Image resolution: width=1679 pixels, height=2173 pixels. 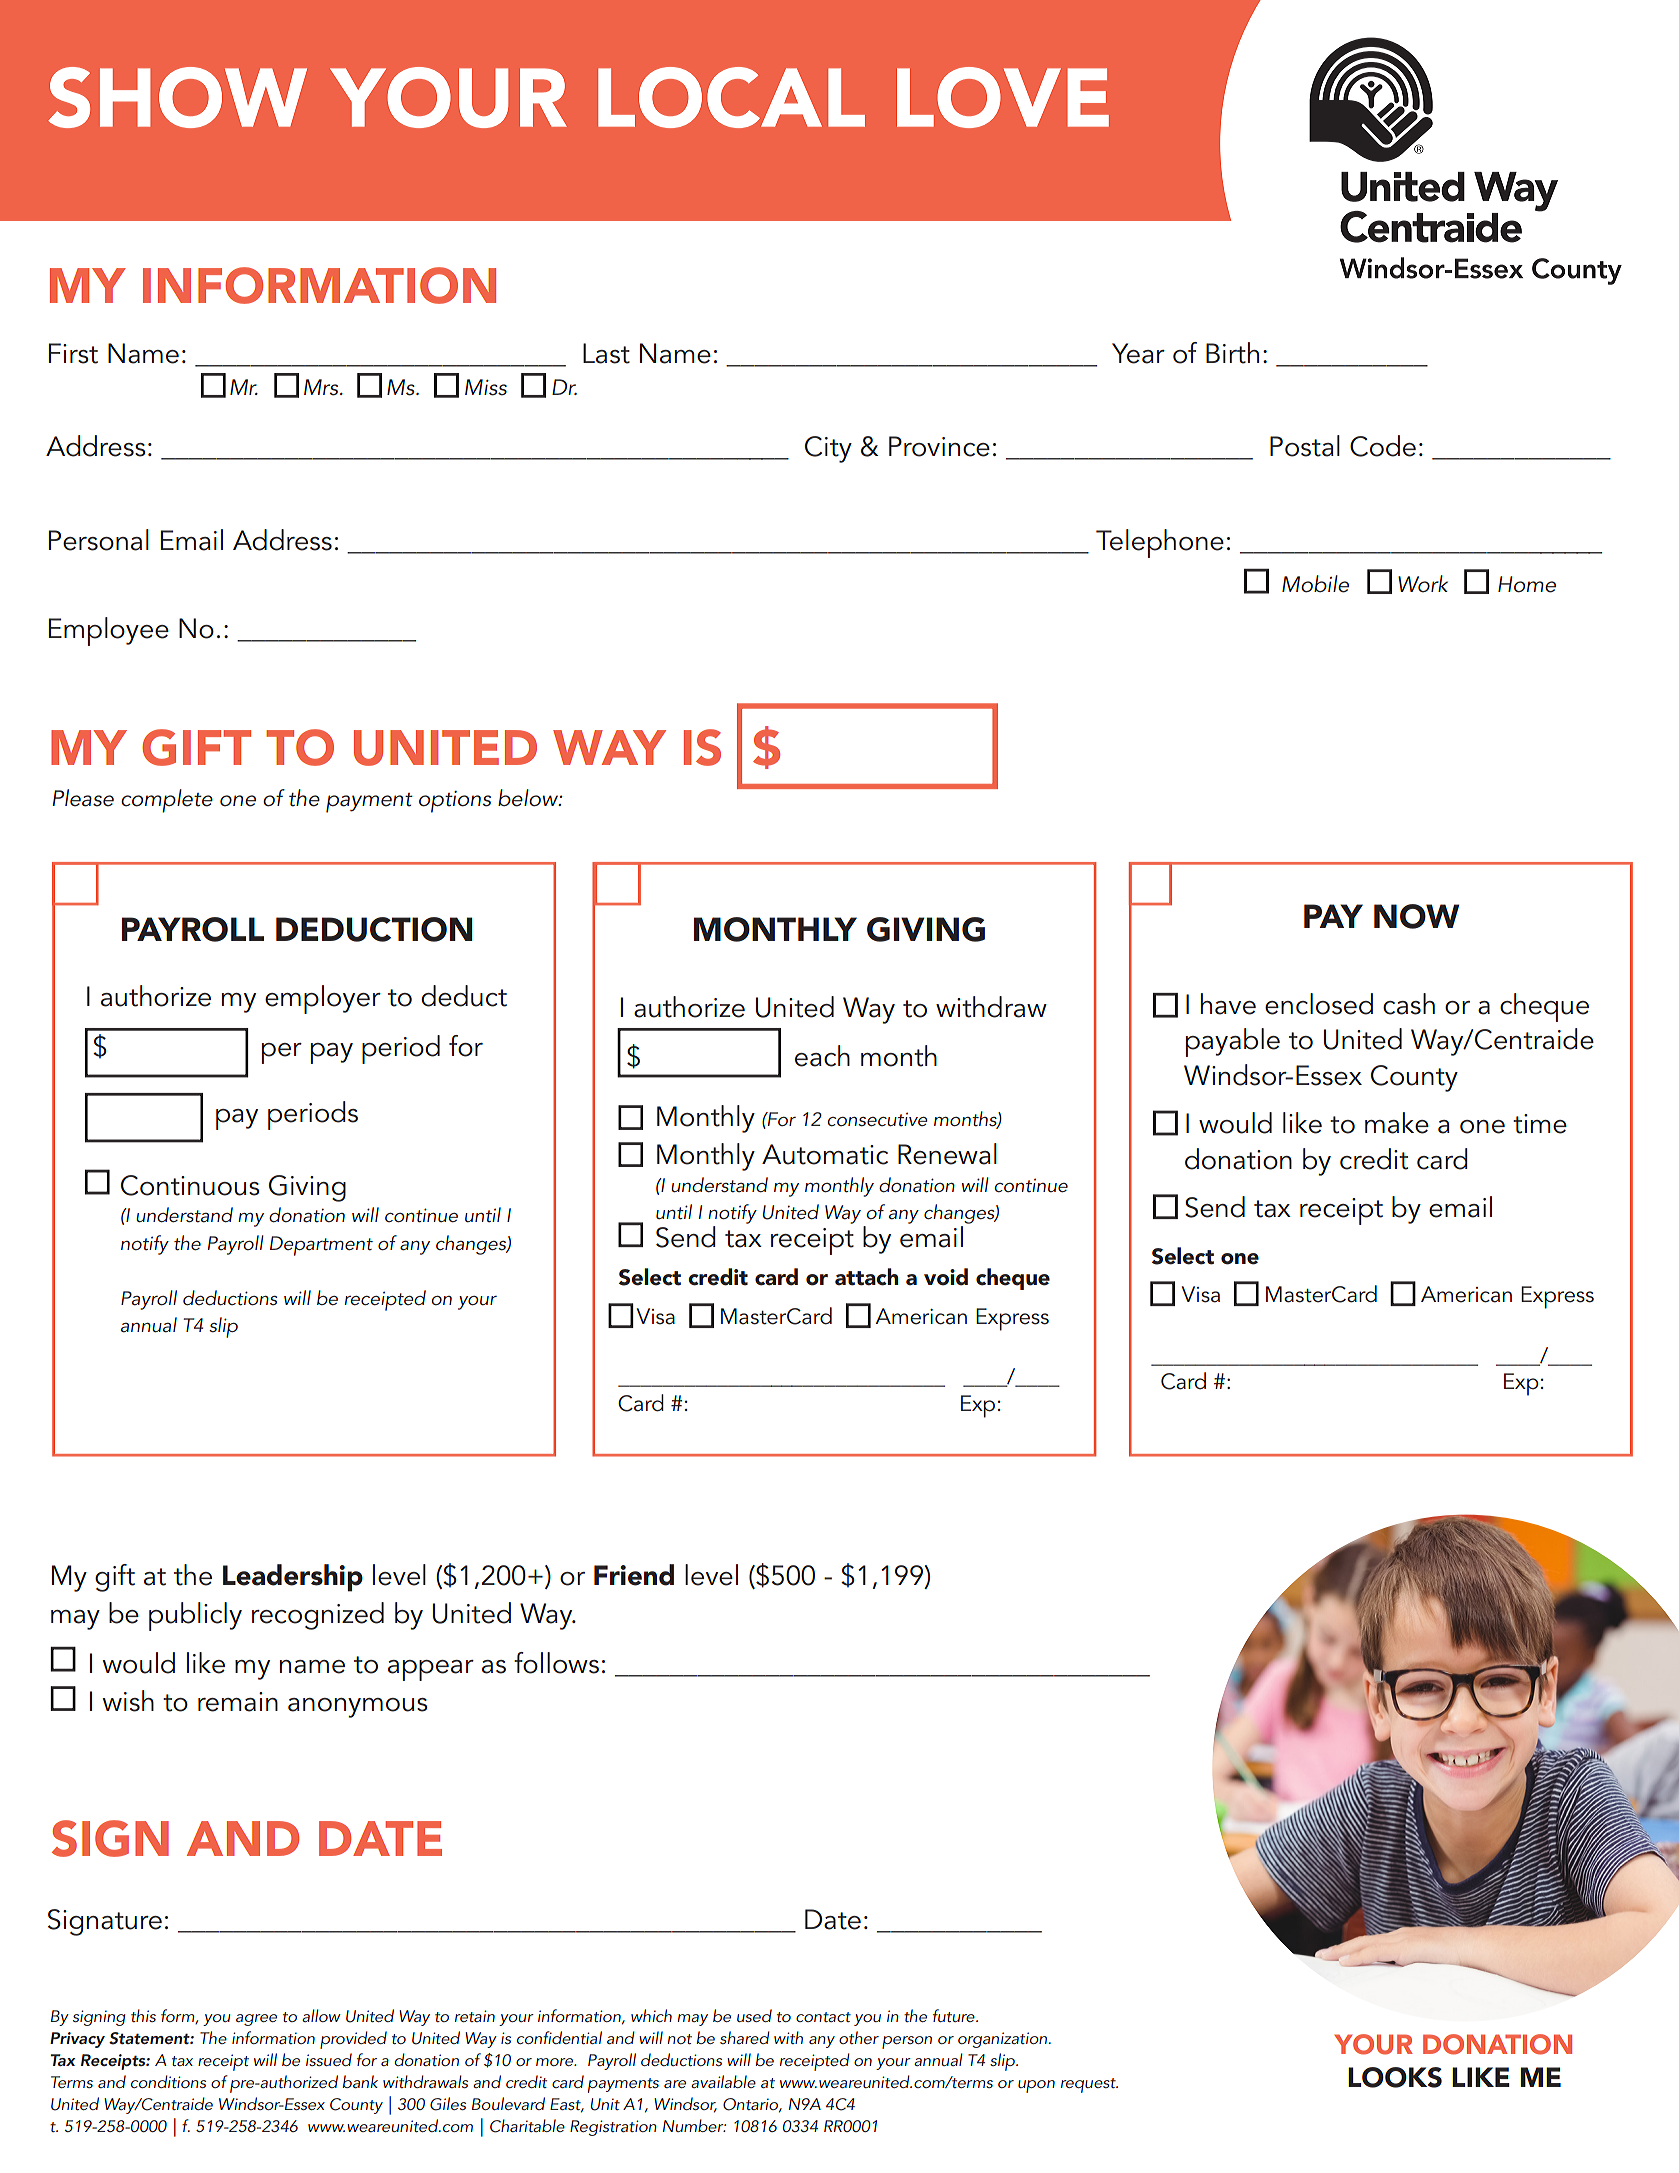 What do you see at coordinates (1397, 1123) in the image?
I see `make` at bounding box center [1397, 1123].
